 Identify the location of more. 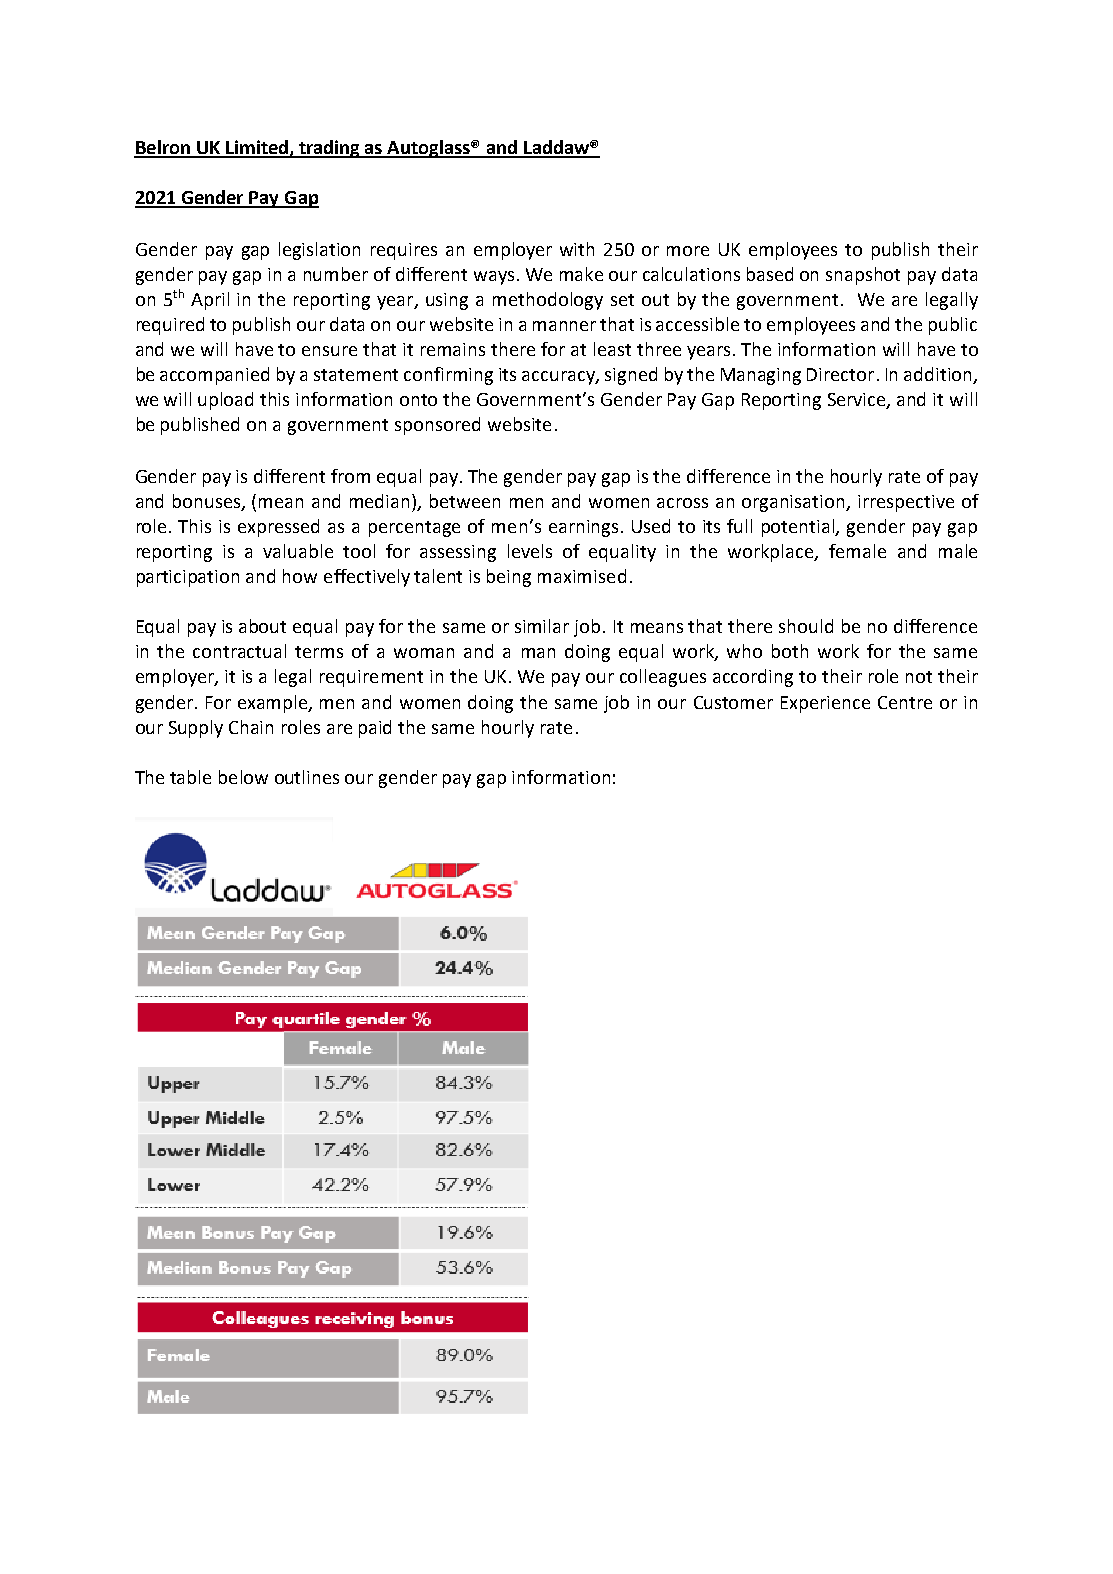
(688, 251).
